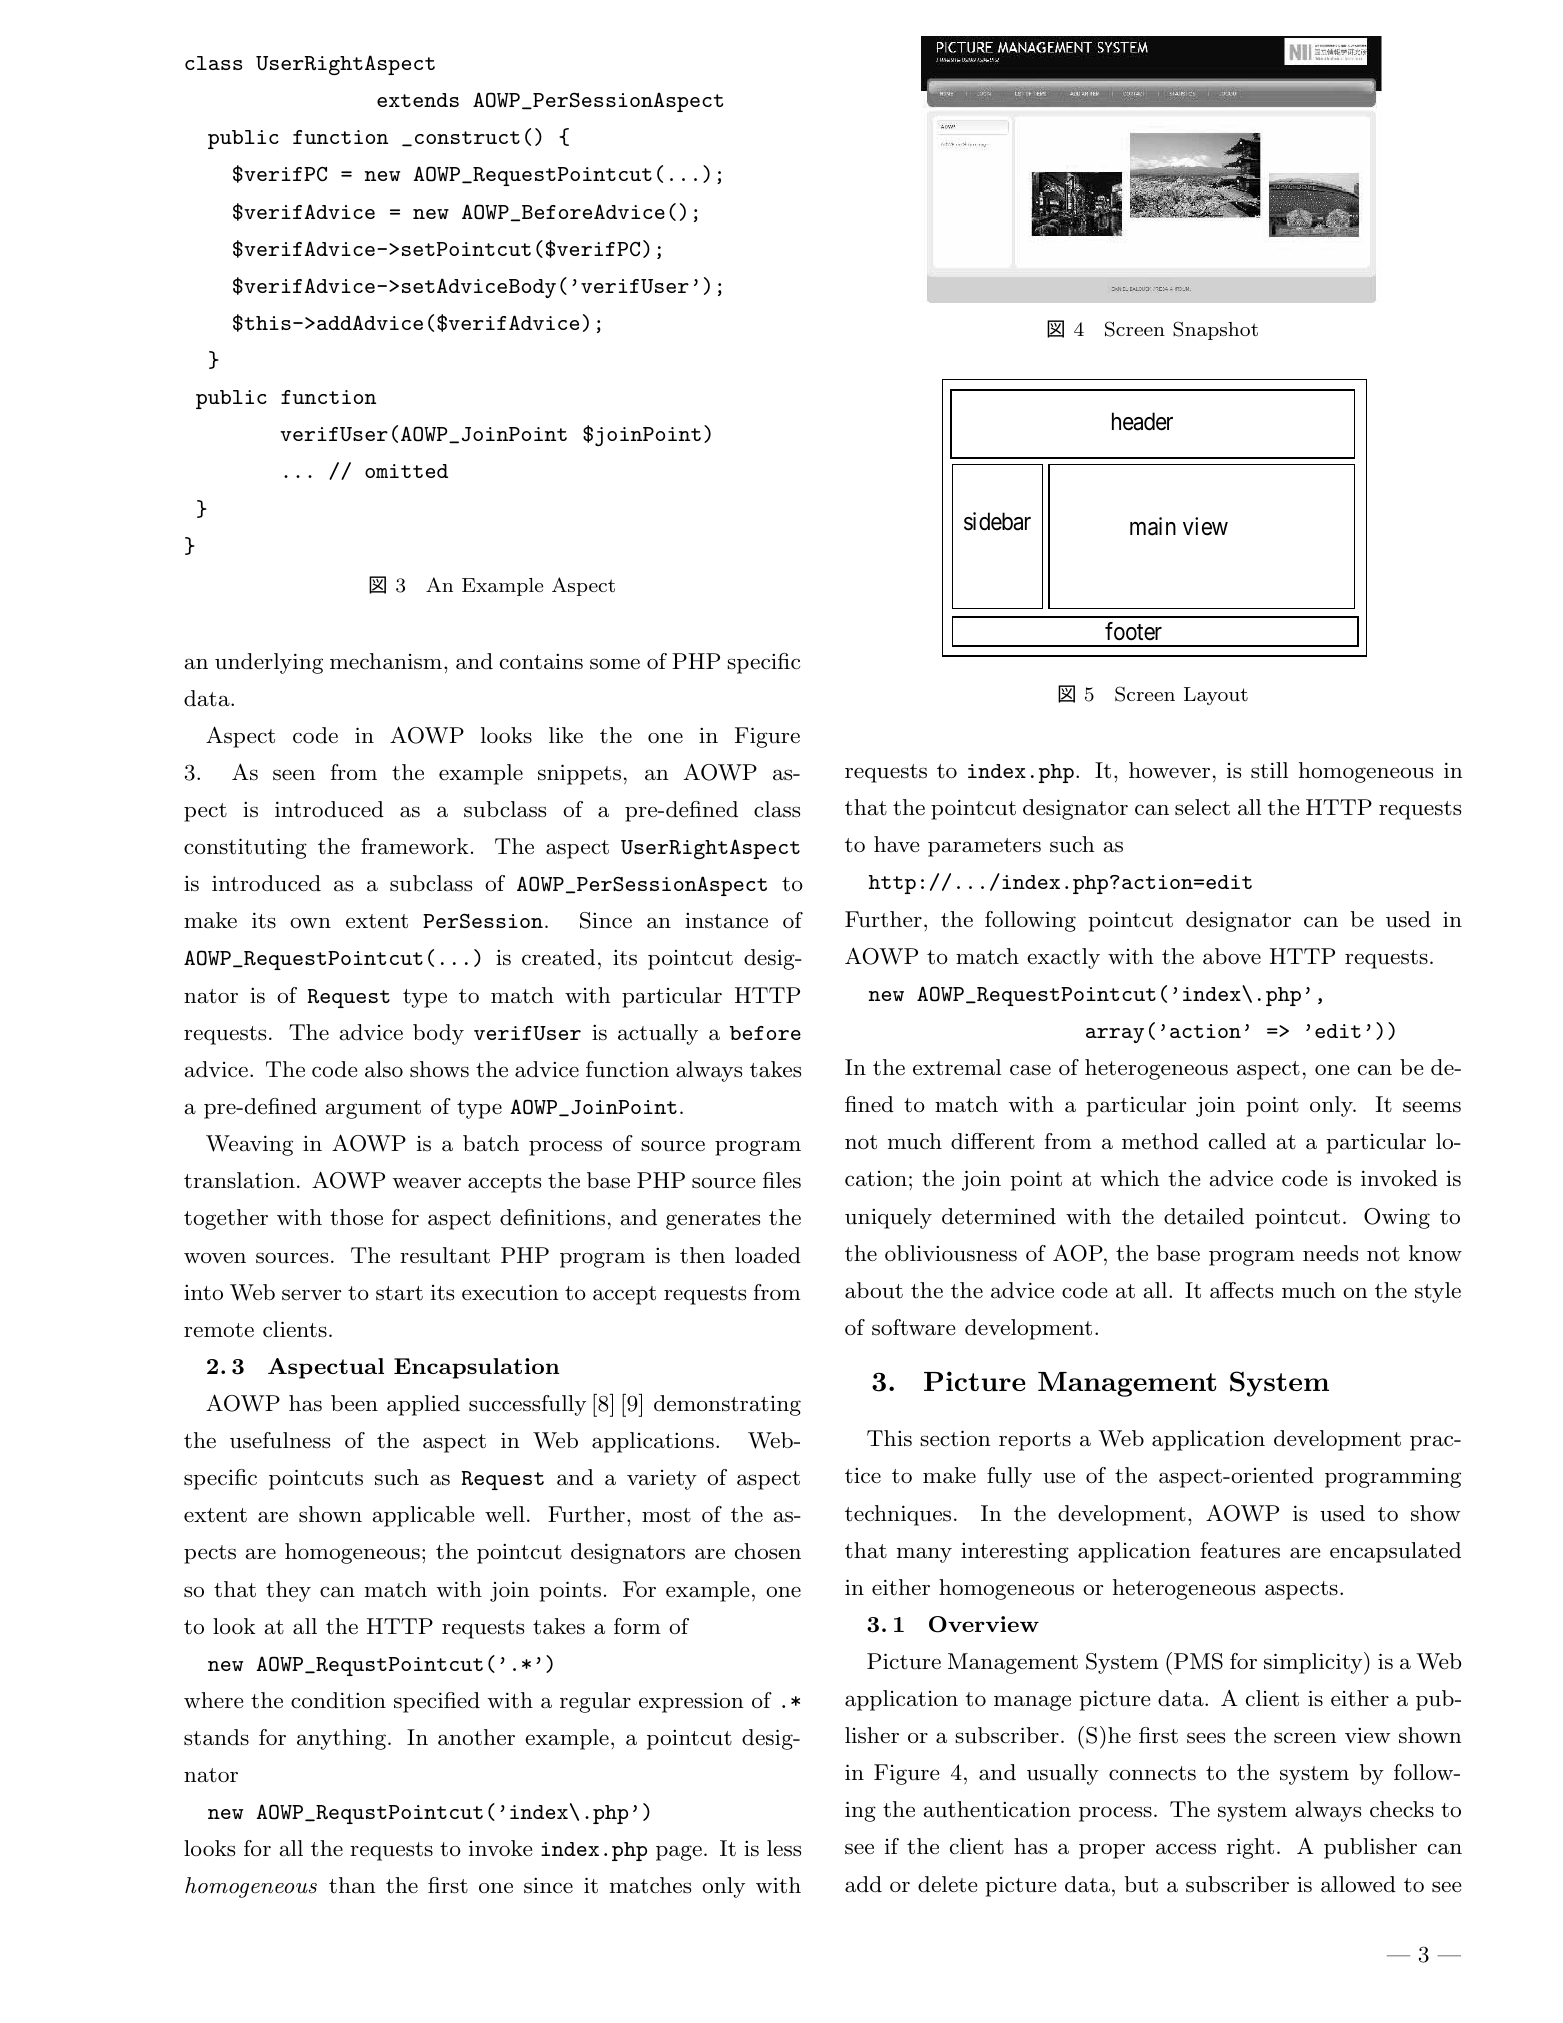 The height and width of the image is (2023, 1563). What do you see at coordinates (418, 100) in the image?
I see `extends` at bounding box center [418, 100].
